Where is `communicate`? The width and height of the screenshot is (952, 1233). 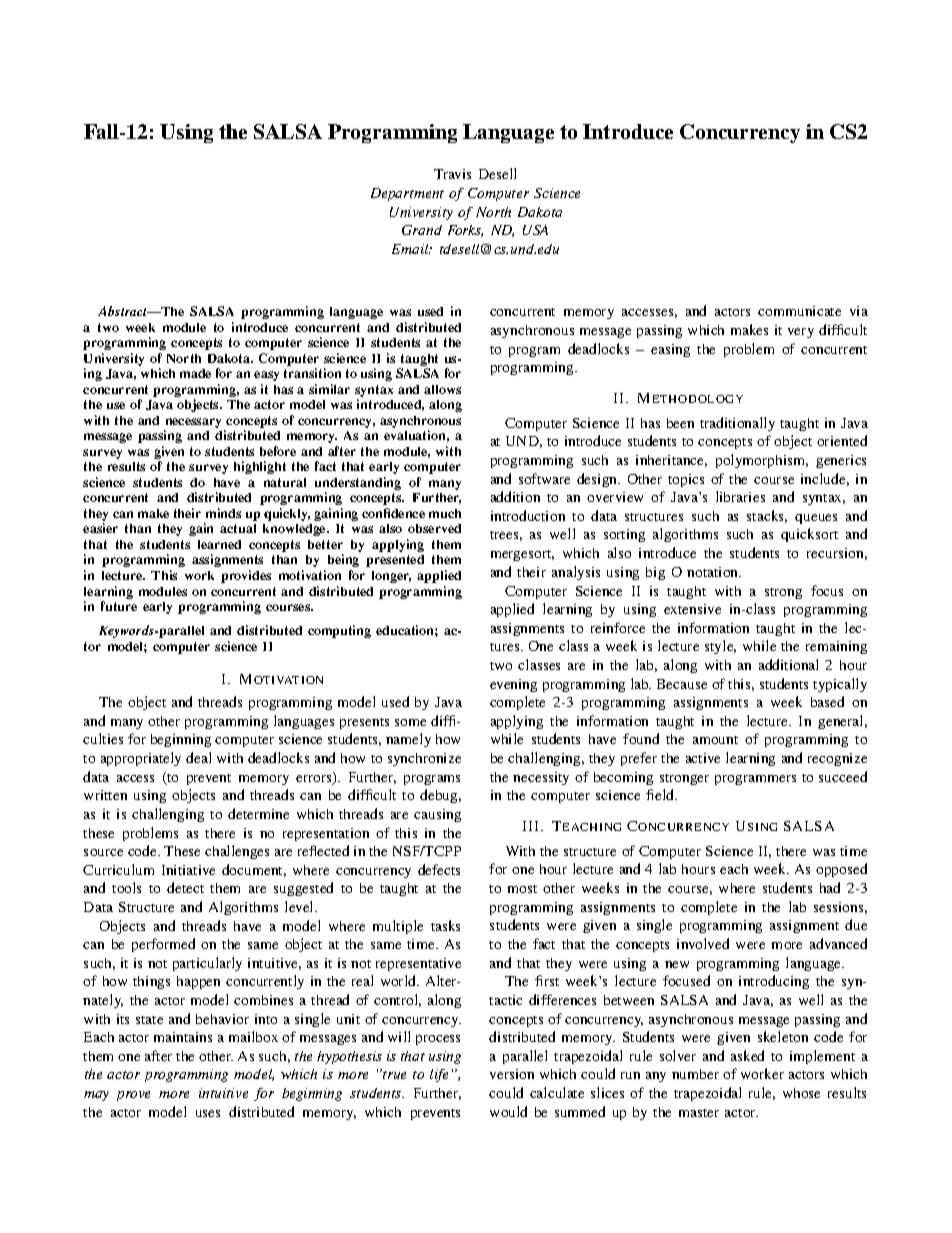
communicate is located at coordinates (799, 311).
